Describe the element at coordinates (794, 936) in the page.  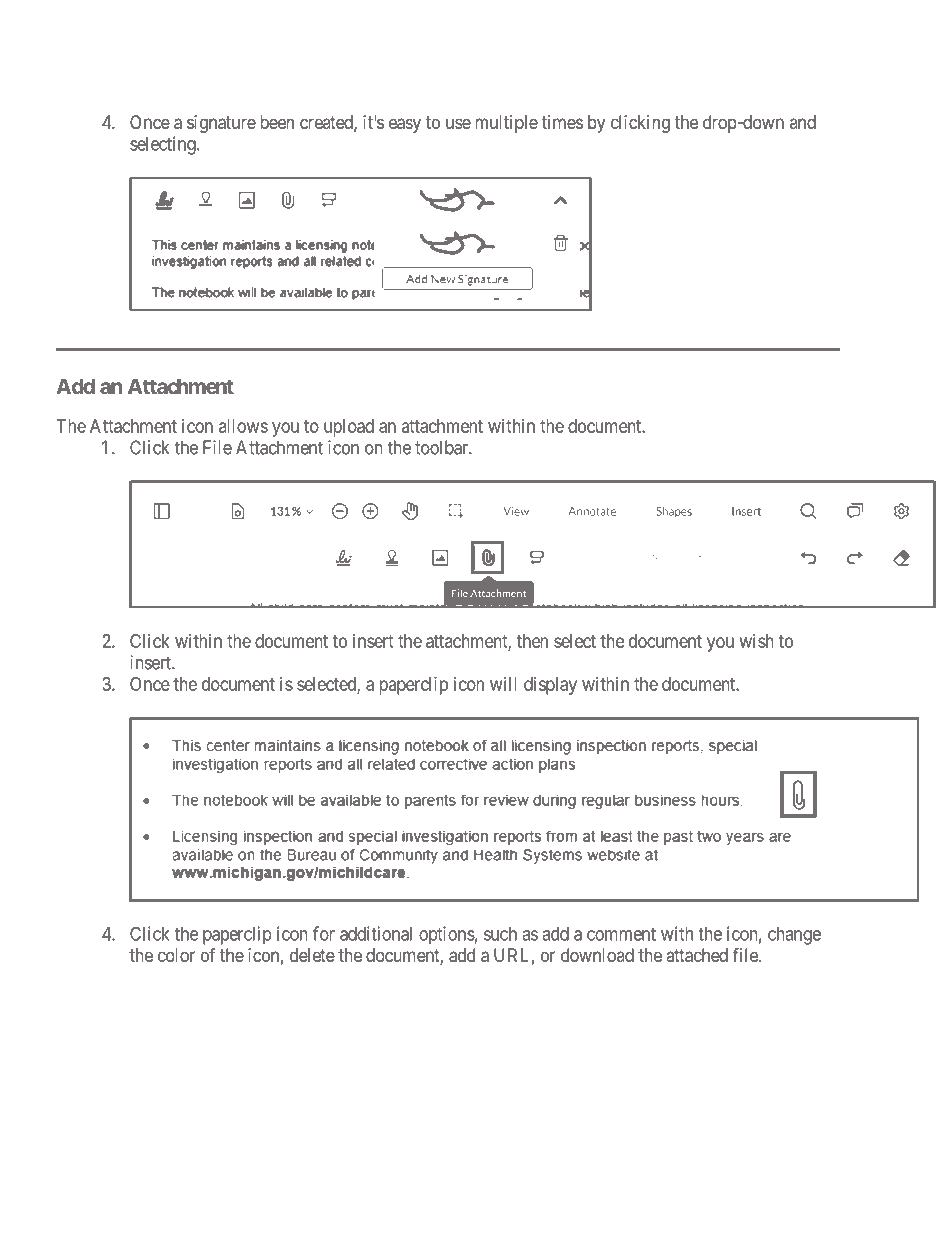
I see `change` at that location.
